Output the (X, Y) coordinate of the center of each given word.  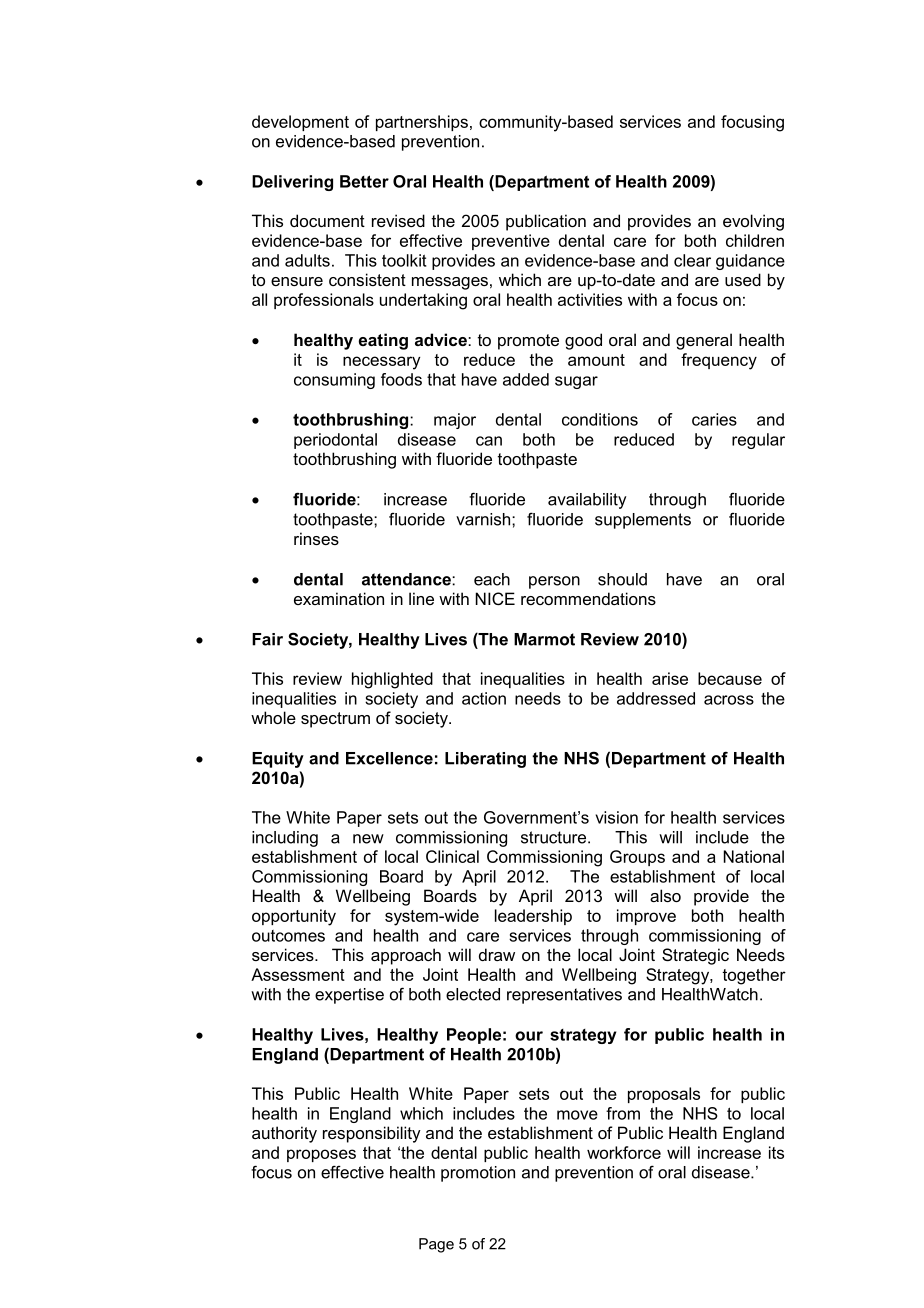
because (730, 678)
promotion (478, 1174)
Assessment (298, 974)
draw (497, 954)
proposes (321, 1155)
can (489, 441)
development (300, 123)
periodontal (335, 441)
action (484, 698)
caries (714, 419)
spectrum (335, 720)
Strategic (695, 956)
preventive (511, 242)
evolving (753, 222)
